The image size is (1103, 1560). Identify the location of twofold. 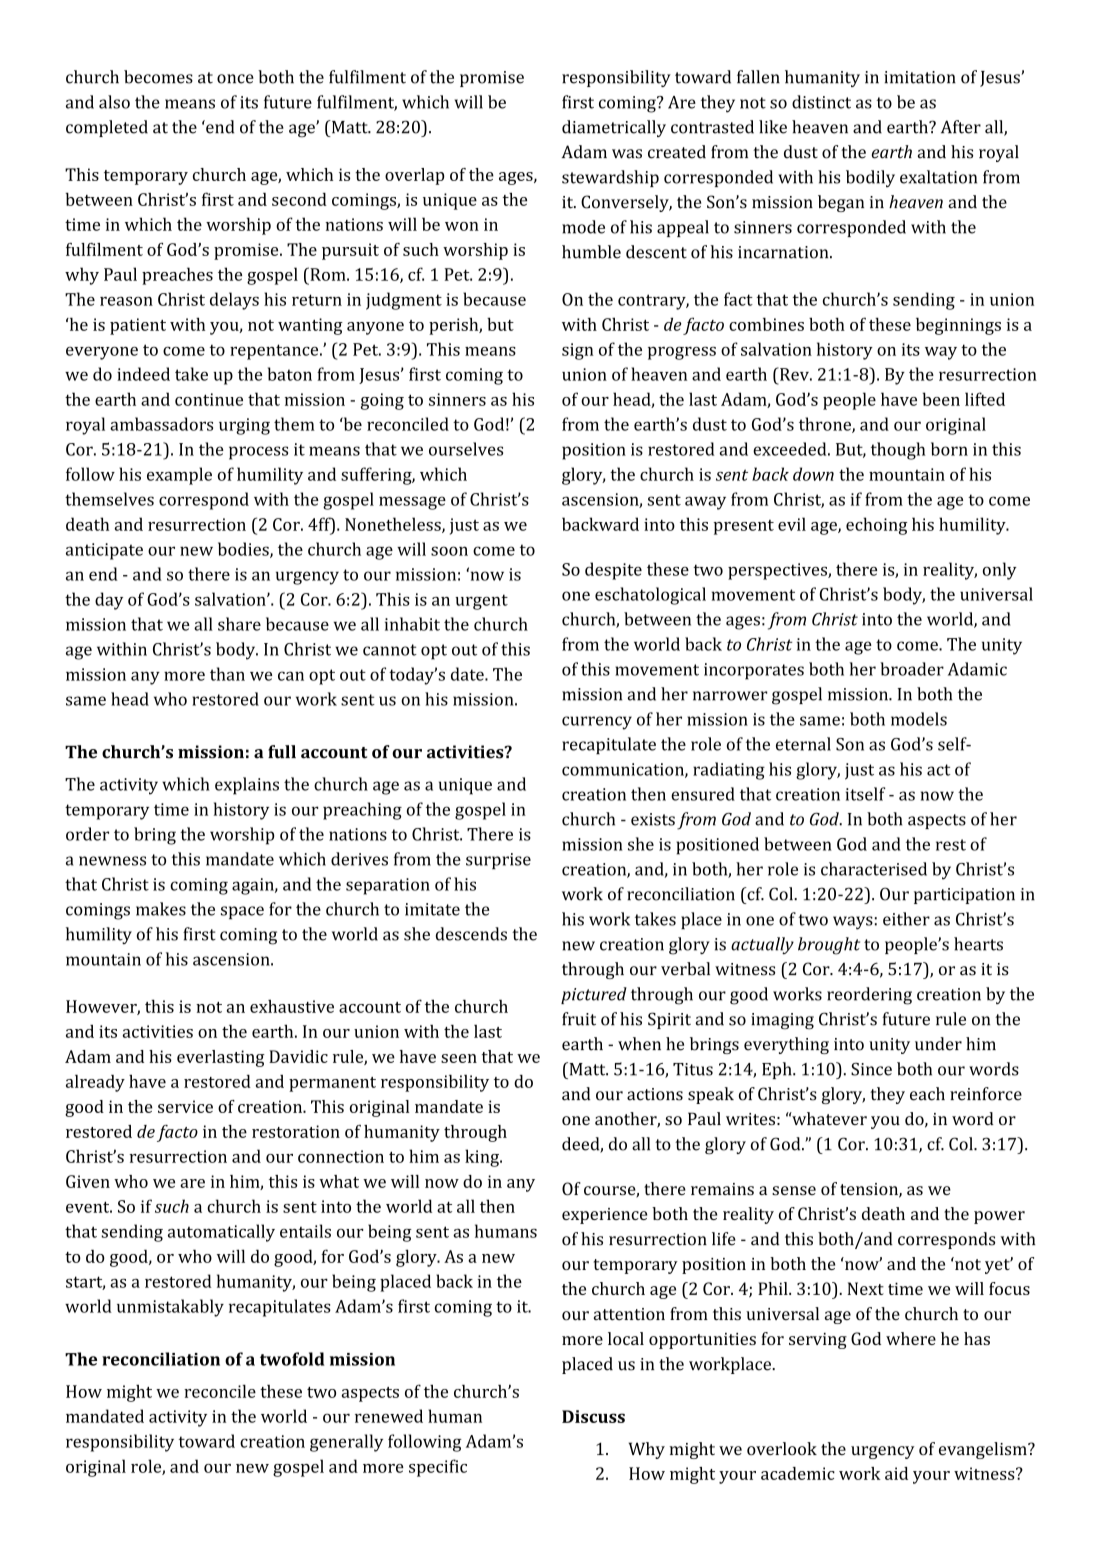
(292, 1359).
